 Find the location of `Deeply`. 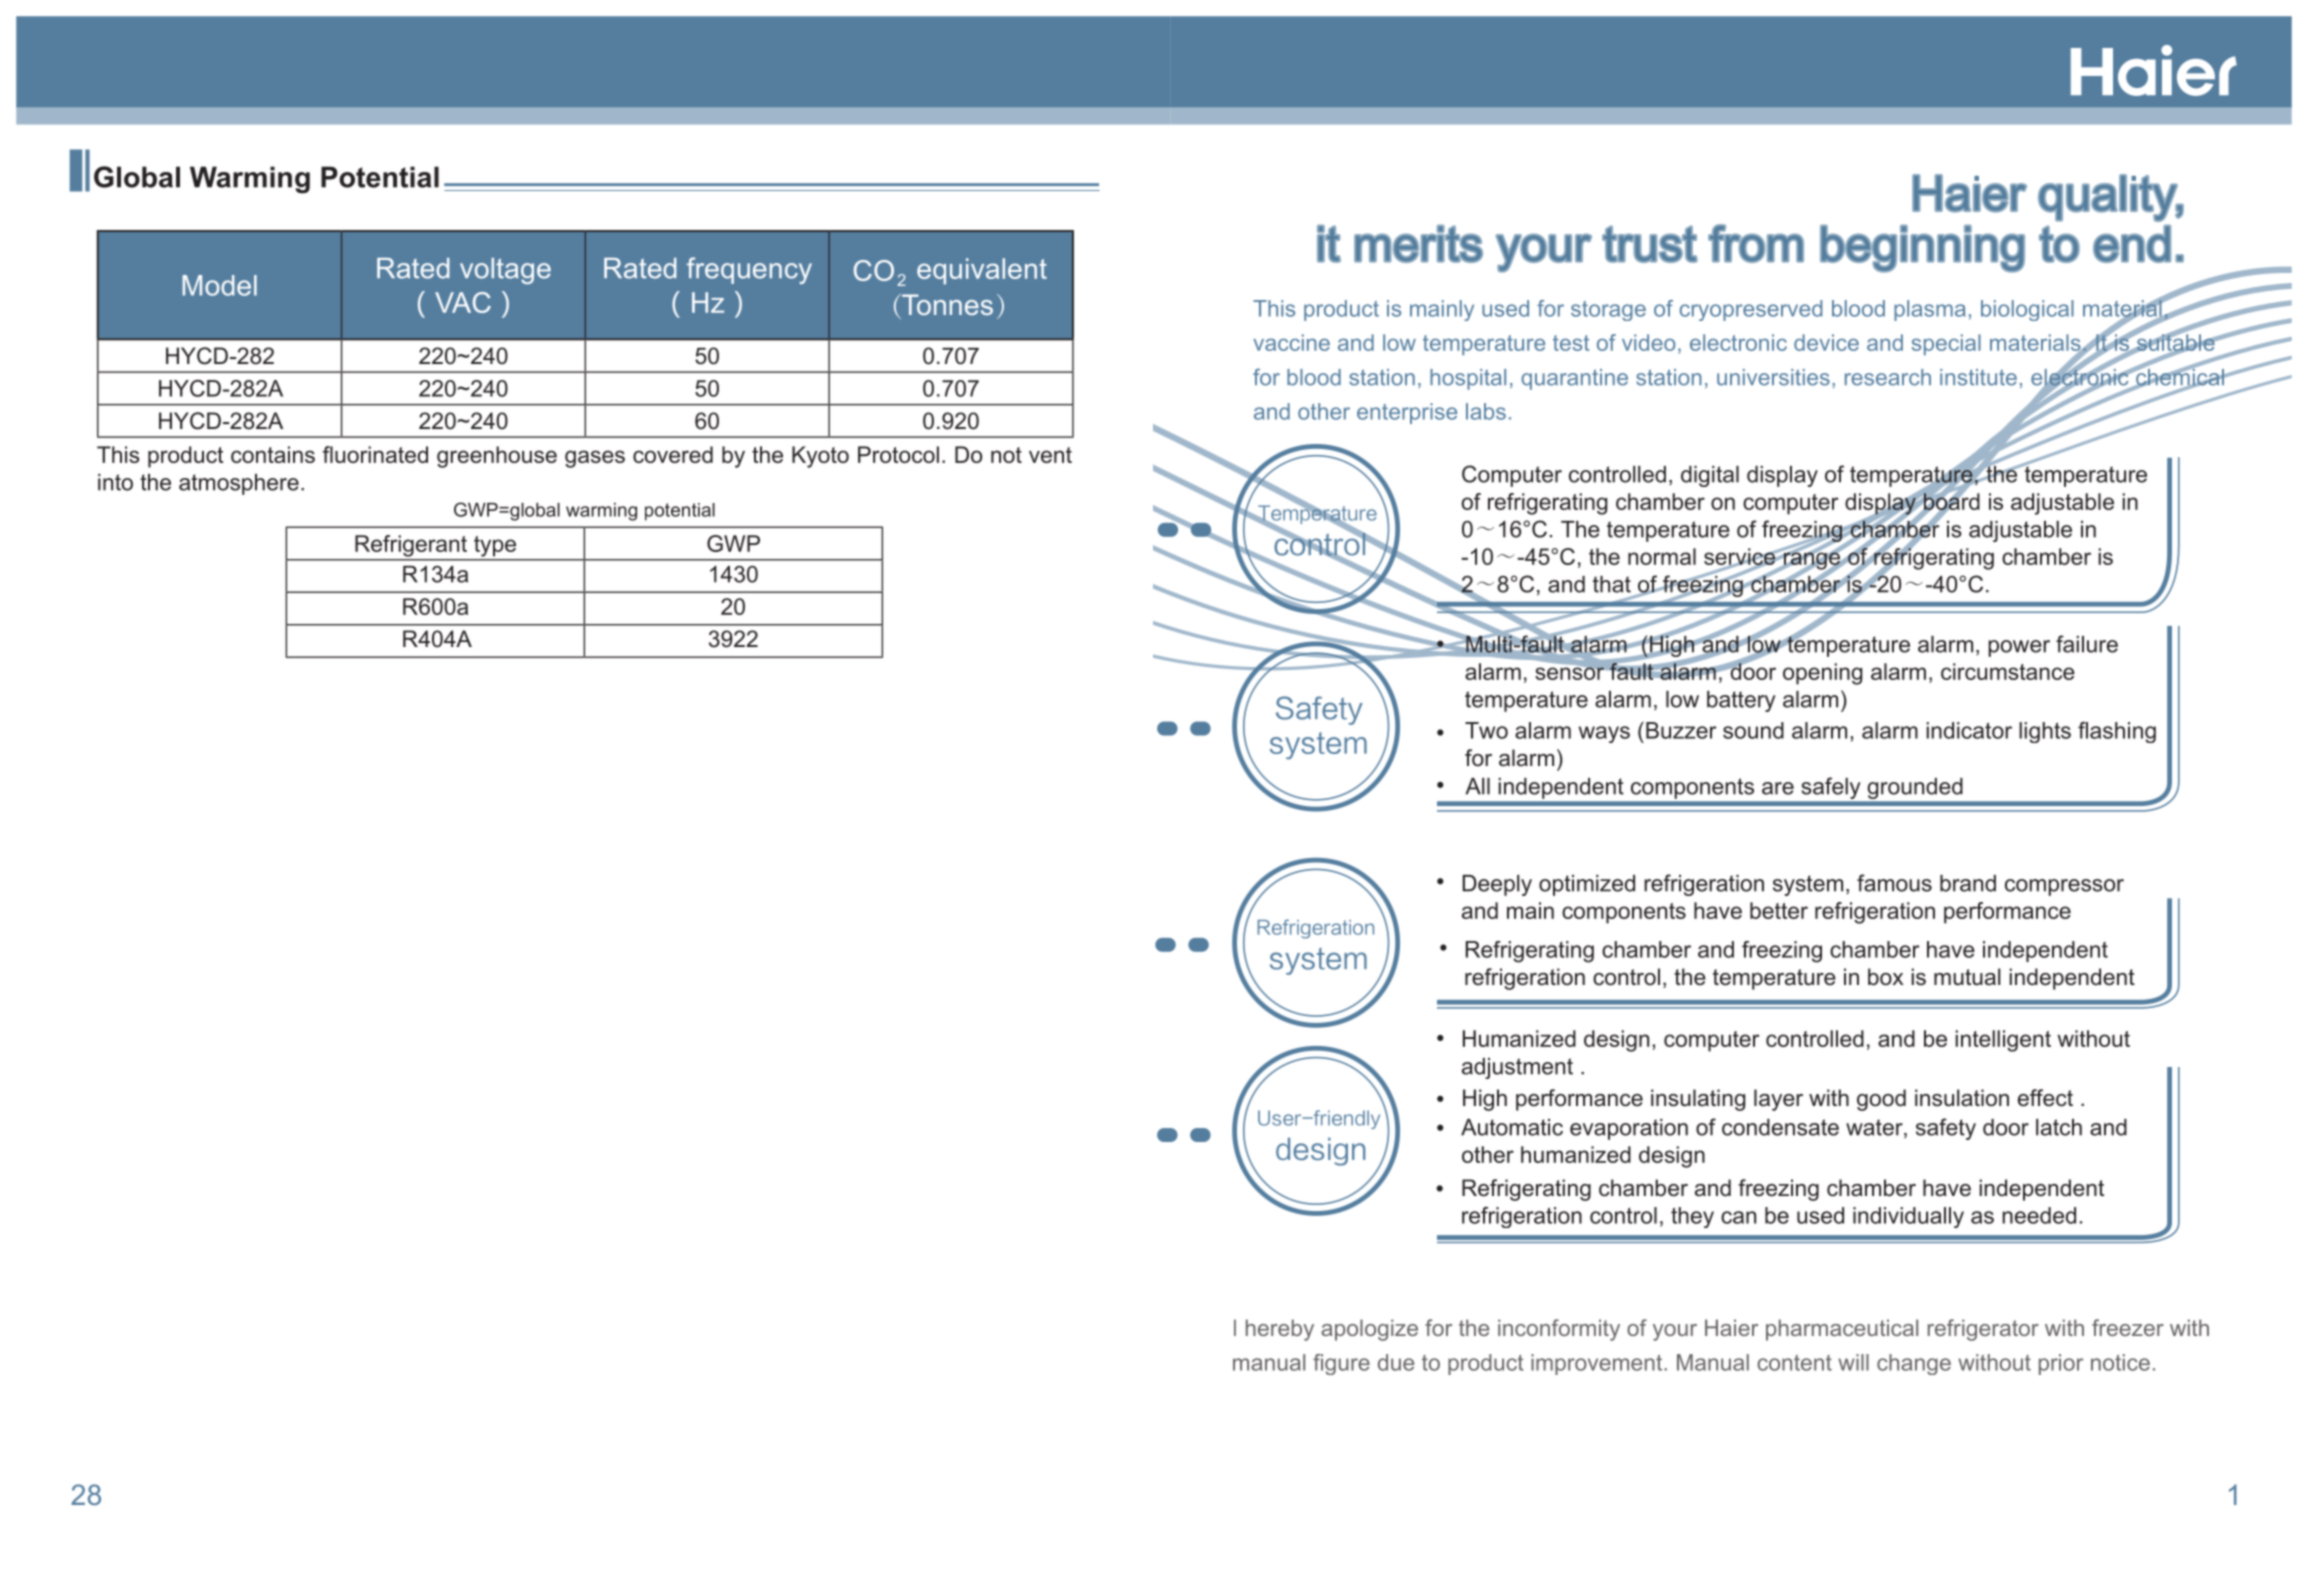

Deeply is located at coordinates (1497, 885).
